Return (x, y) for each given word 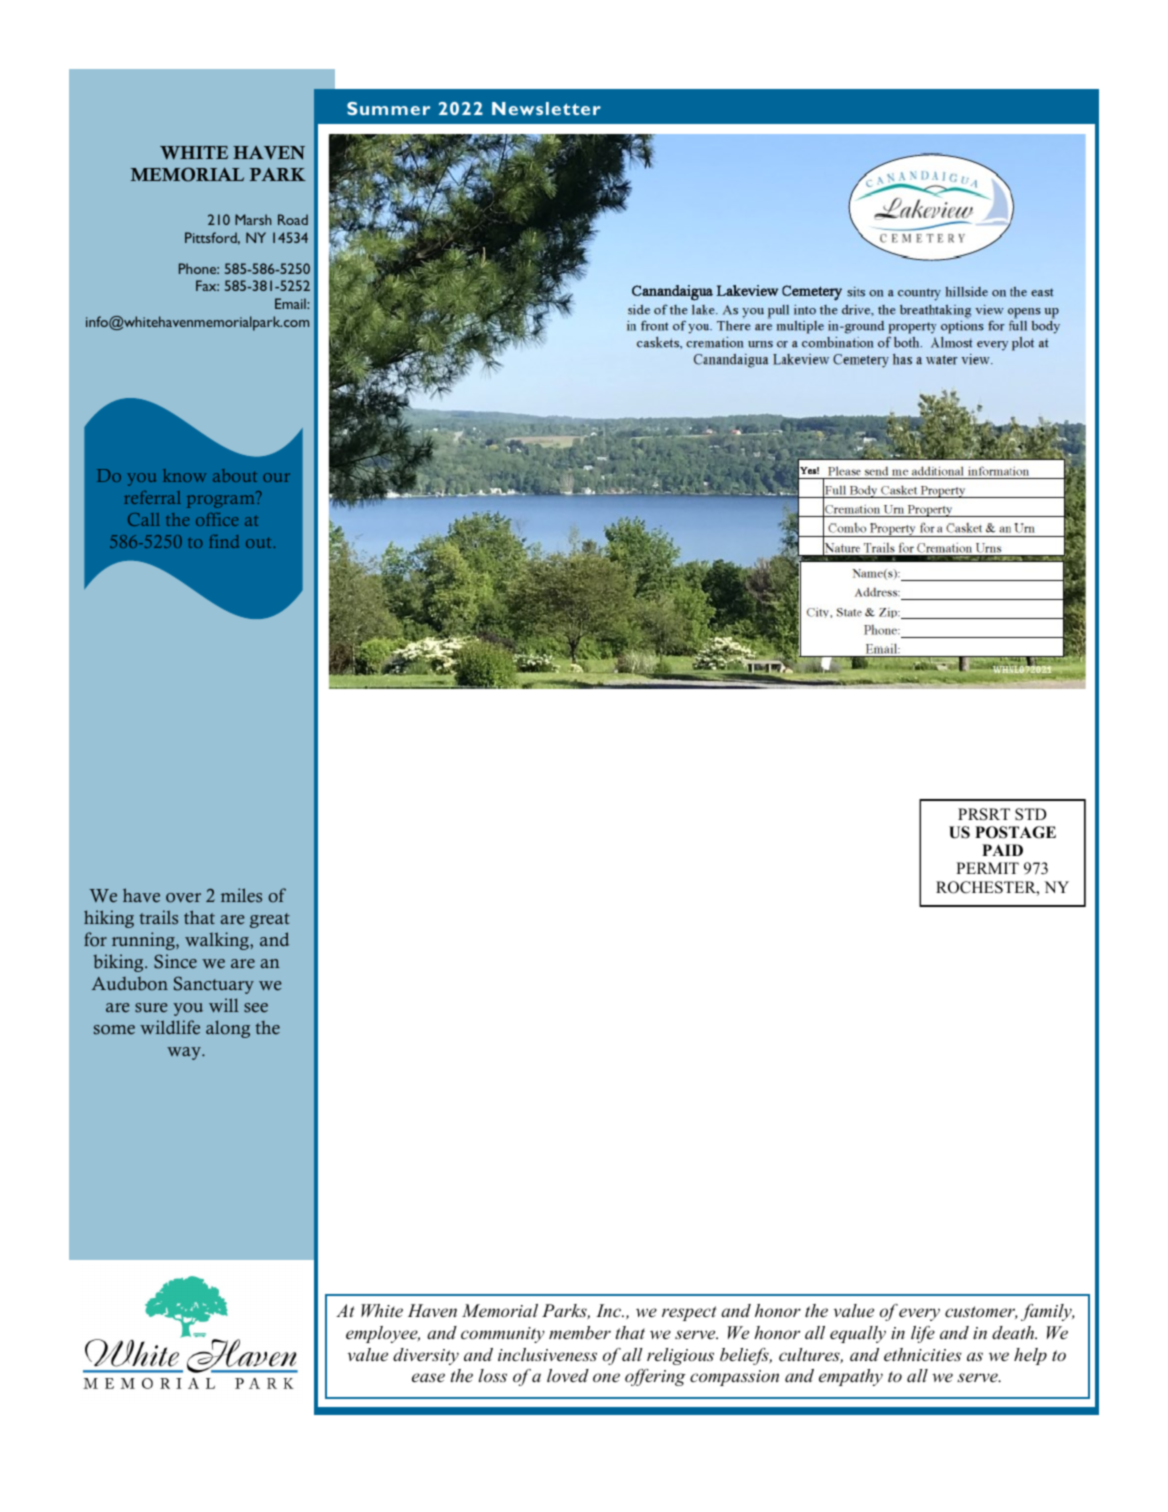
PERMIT (987, 868)
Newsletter (546, 108)
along (228, 1029)
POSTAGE (1015, 832)
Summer (388, 108)
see (256, 1008)
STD (1031, 814)
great (270, 920)
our (276, 477)
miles (241, 895)
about (235, 475)
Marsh (253, 219)
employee (383, 1334)
